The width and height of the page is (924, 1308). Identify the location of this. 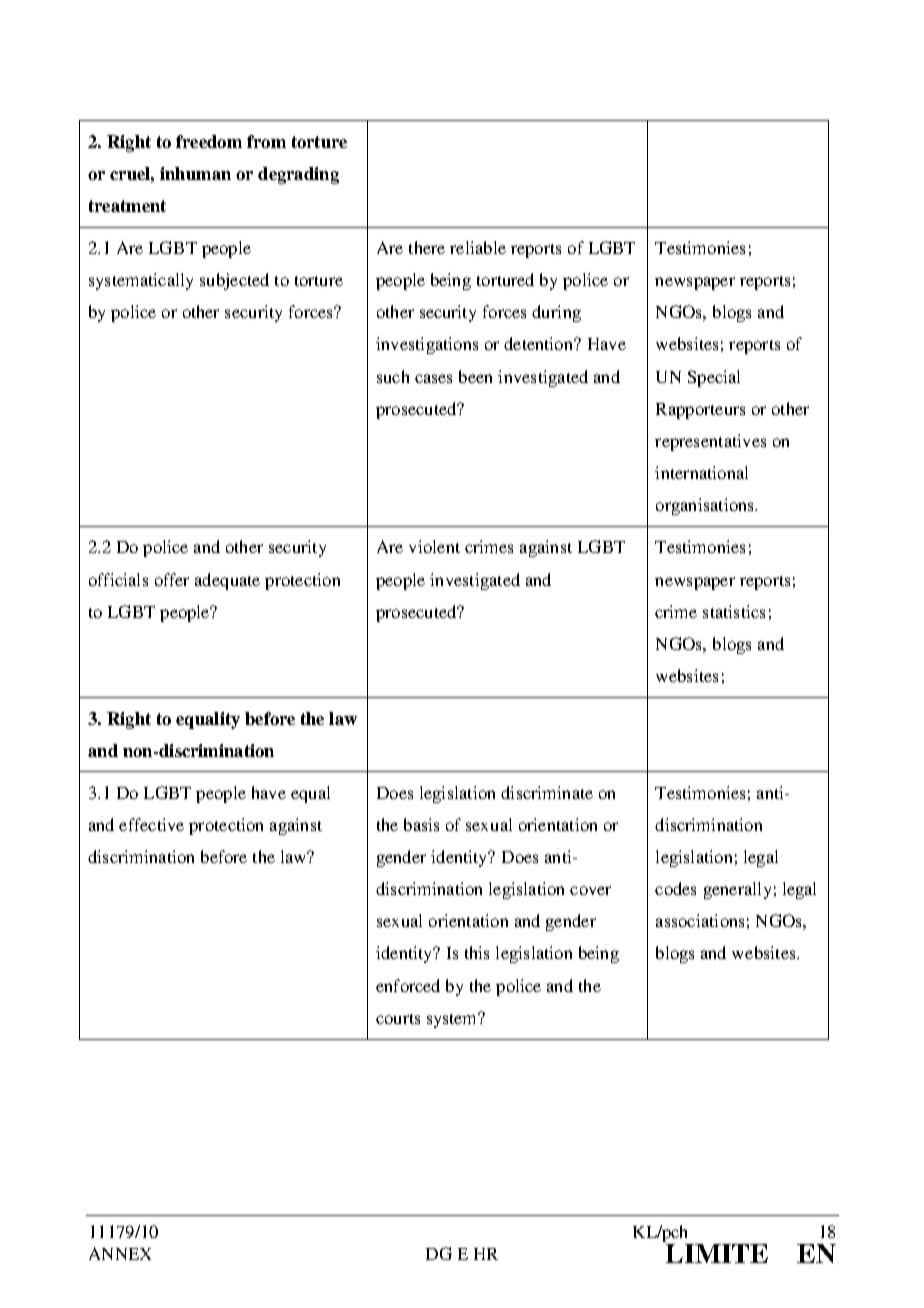
(477, 952).
